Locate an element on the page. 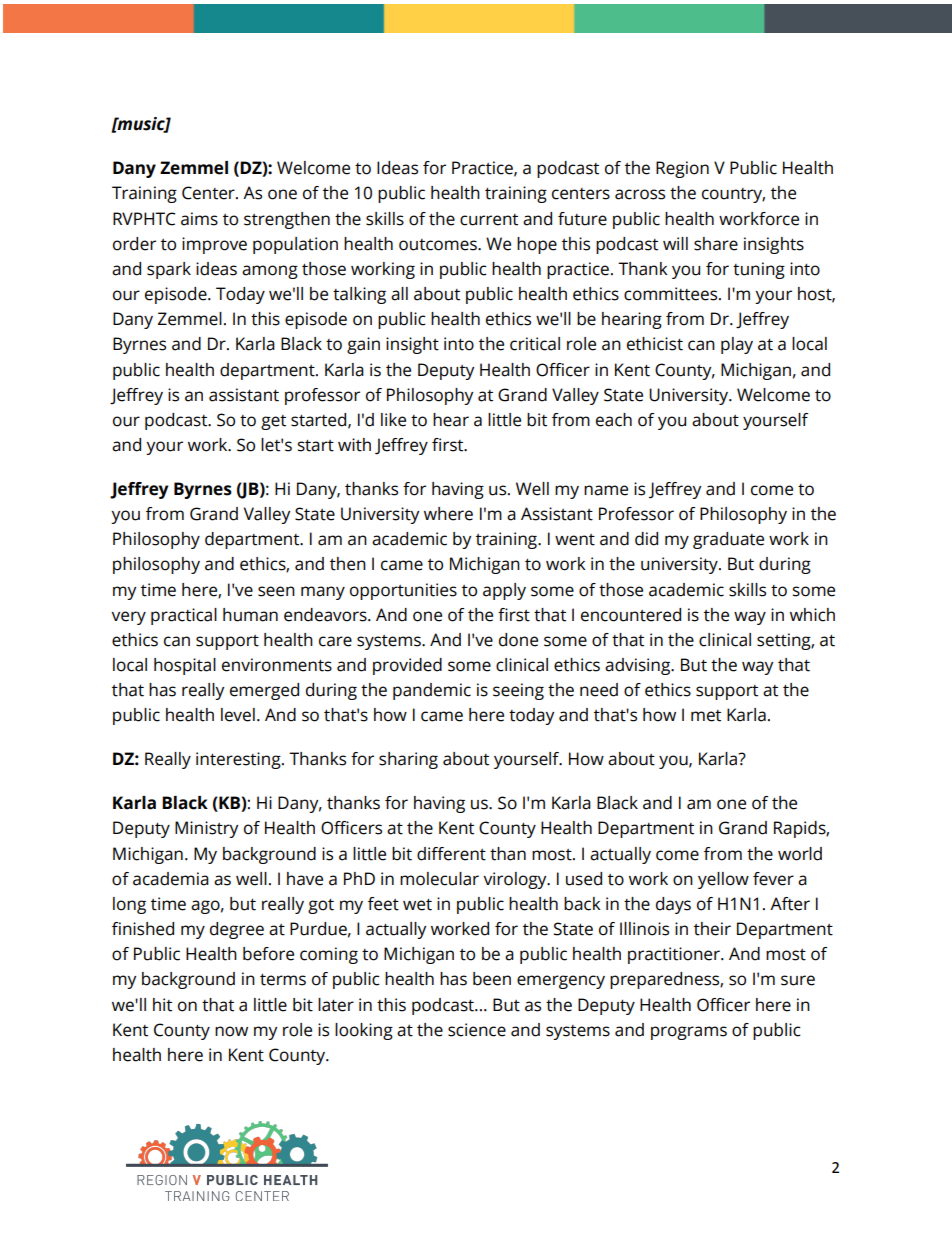  country is located at coordinates (733, 195).
